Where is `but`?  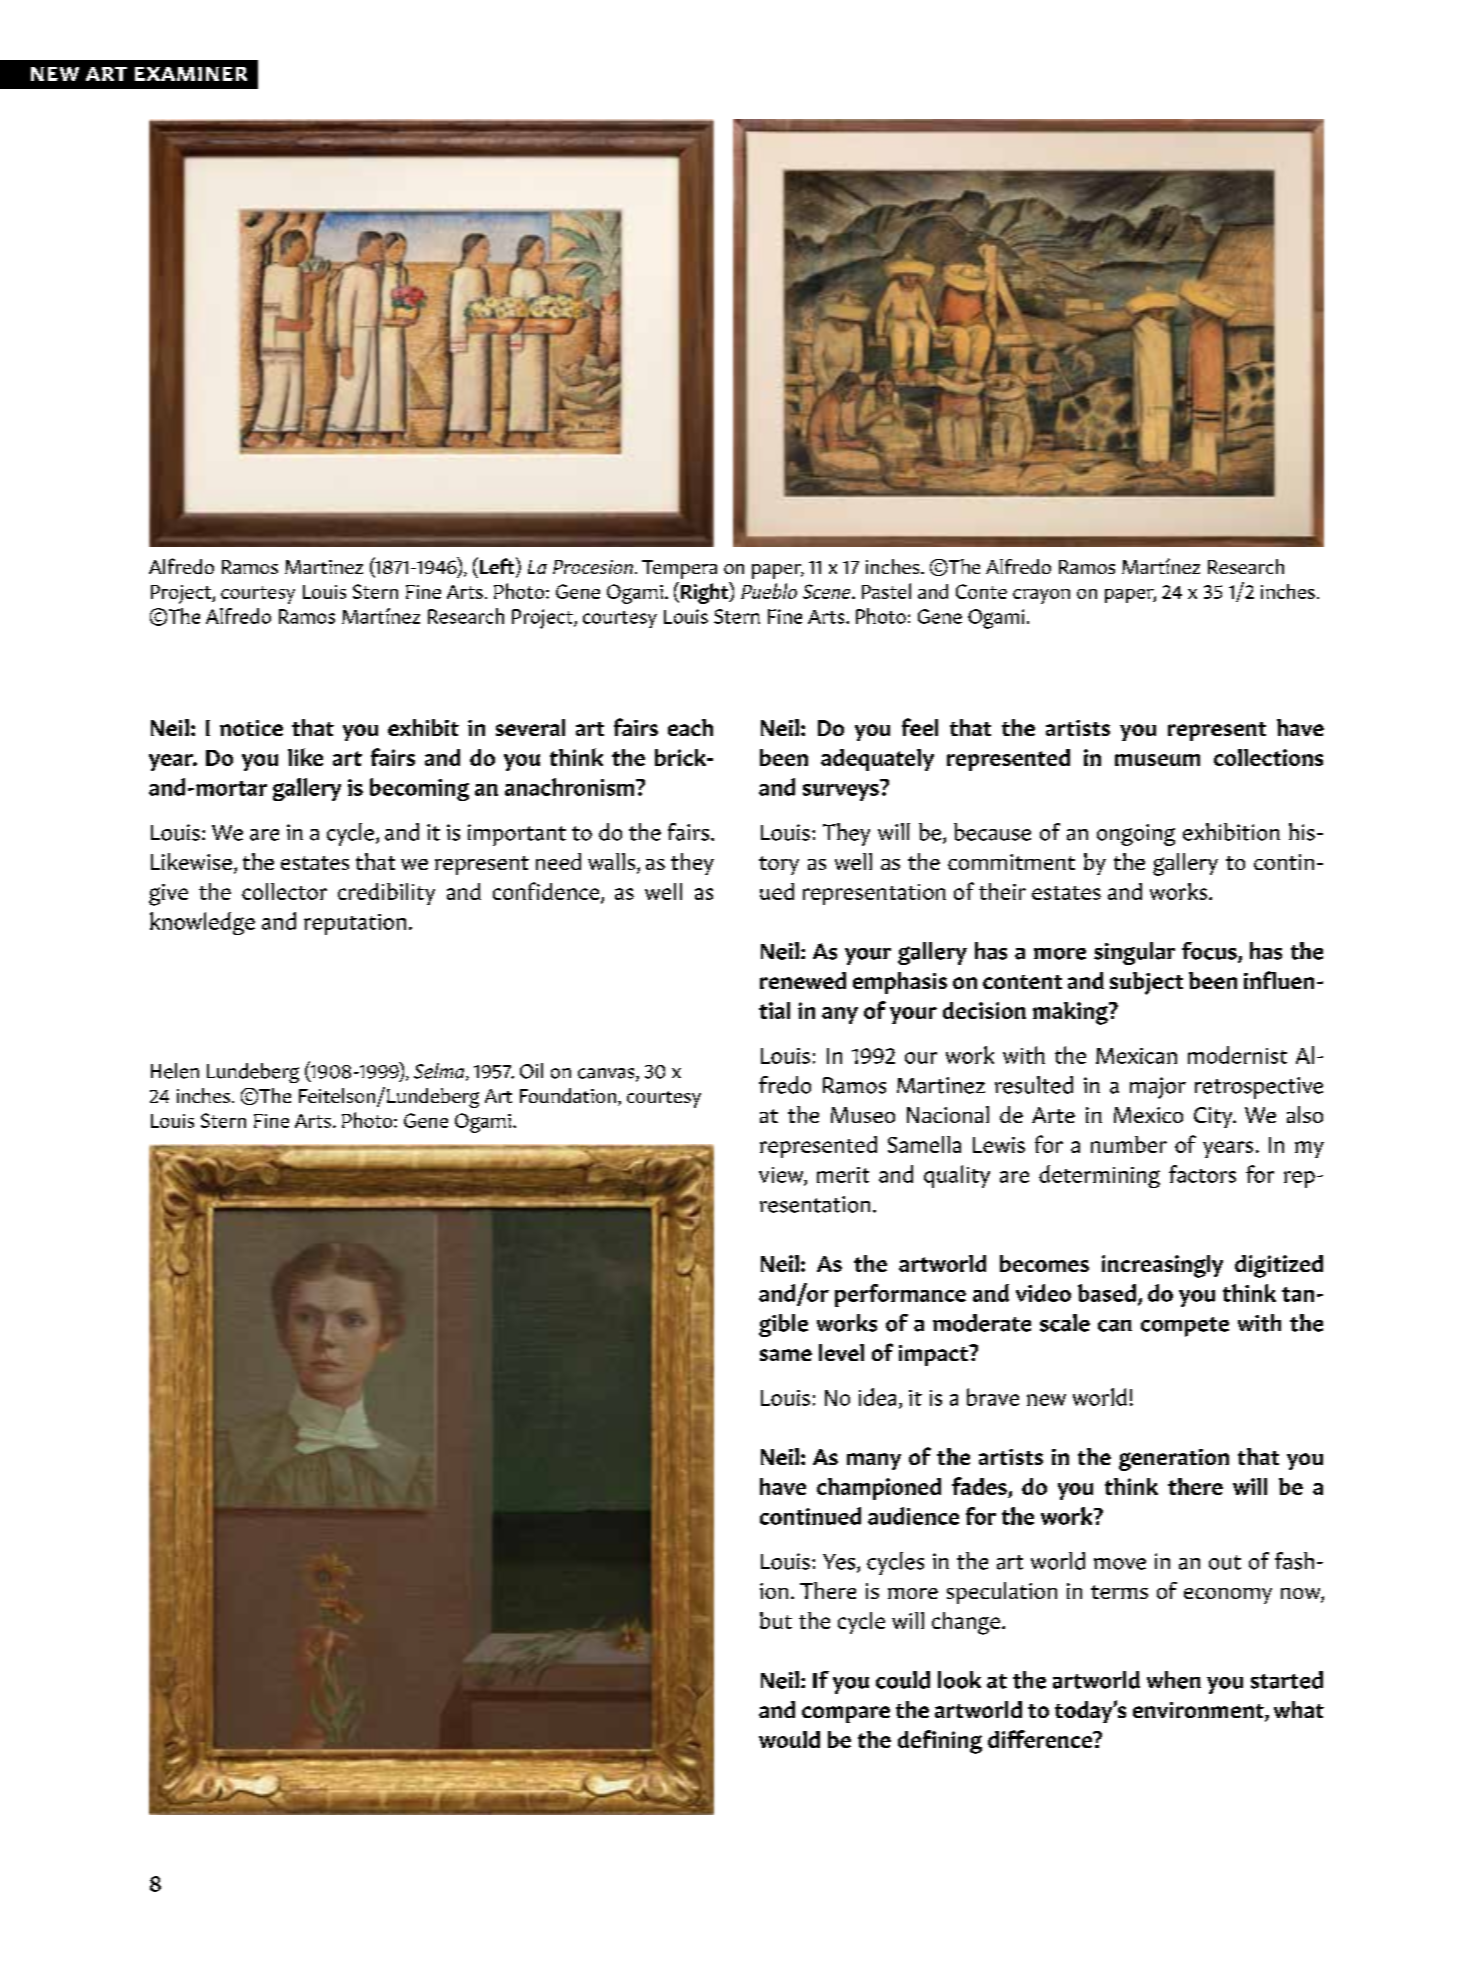
but is located at coordinates (776, 1620).
